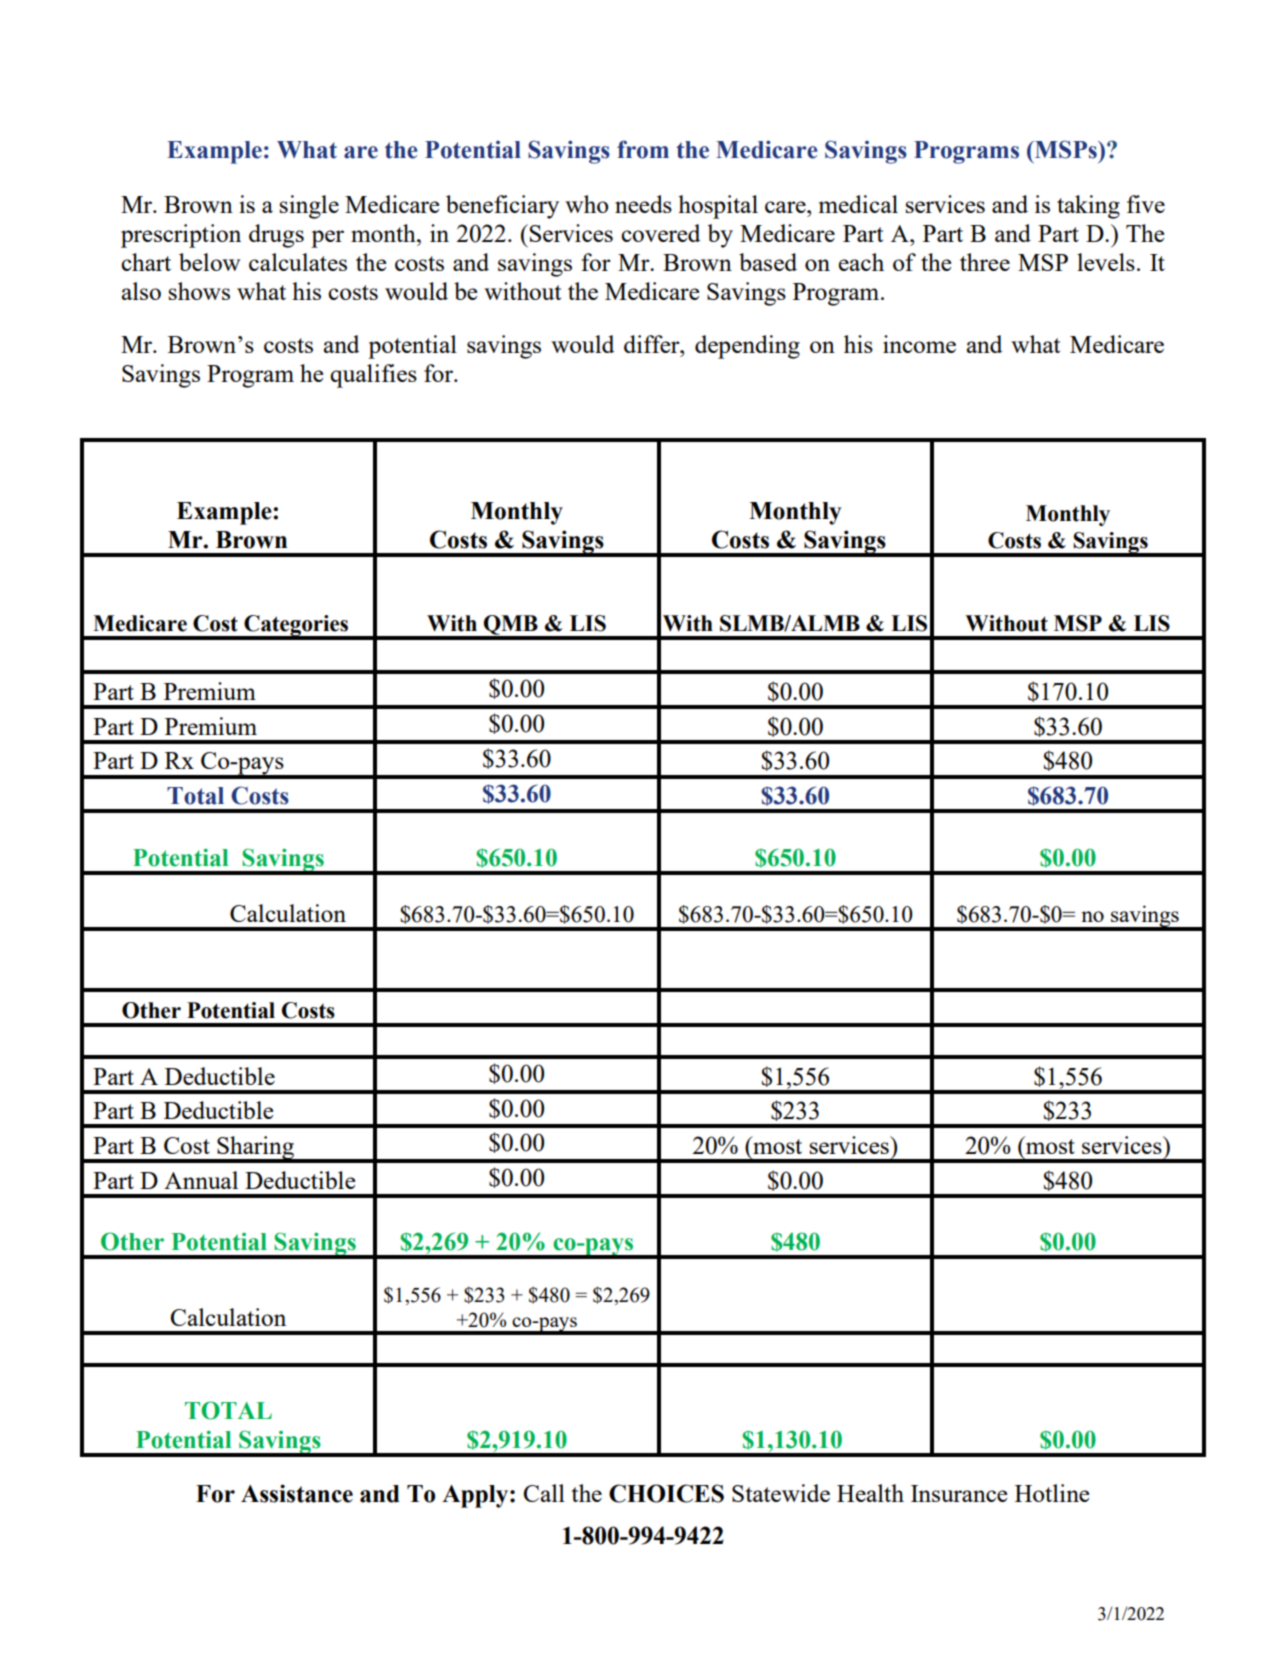 The width and height of the screenshot is (1286, 1664). Describe the element at coordinates (919, 344) in the screenshot. I see `income` at that location.
